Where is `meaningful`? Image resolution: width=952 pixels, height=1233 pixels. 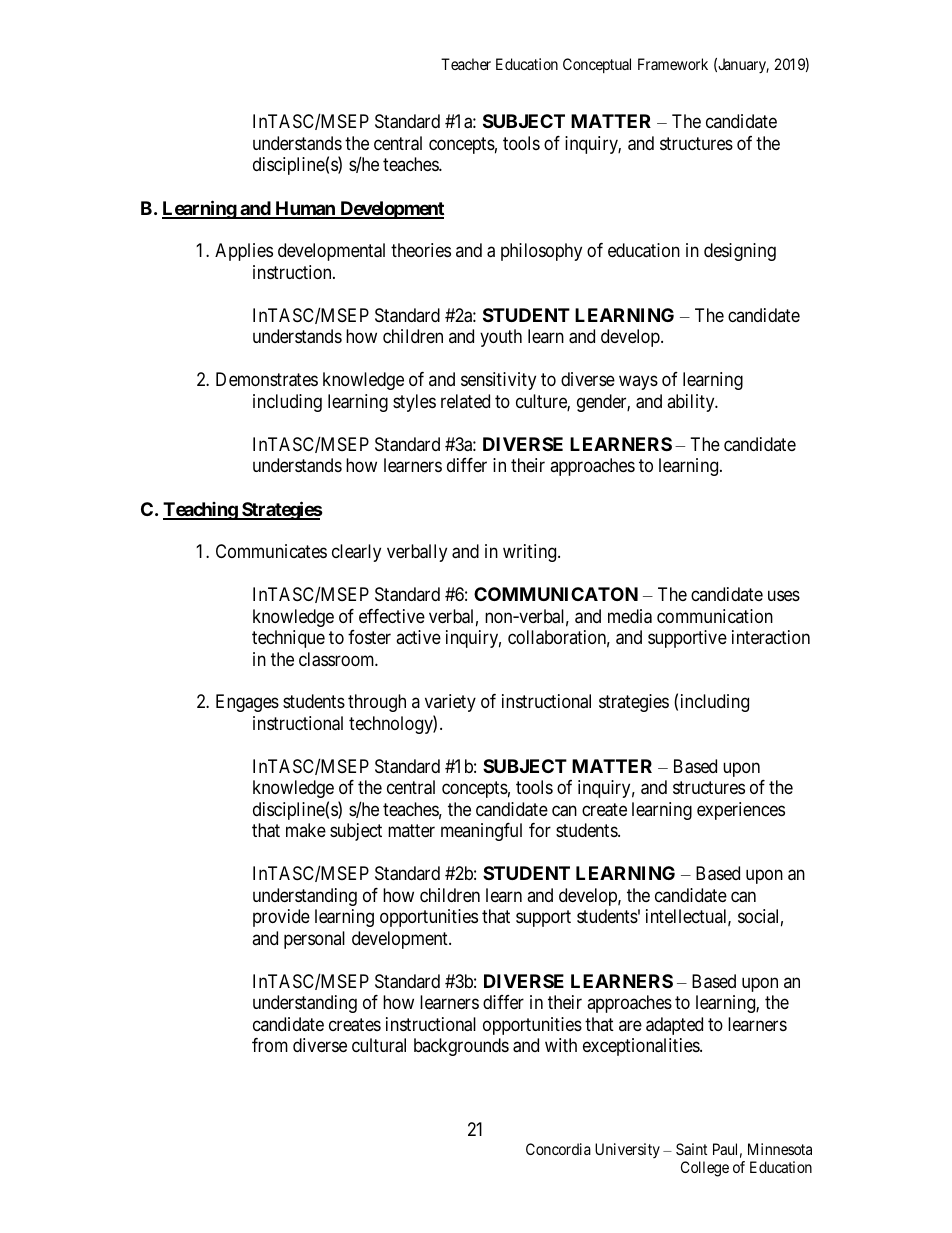
meaningful is located at coordinates (481, 832).
